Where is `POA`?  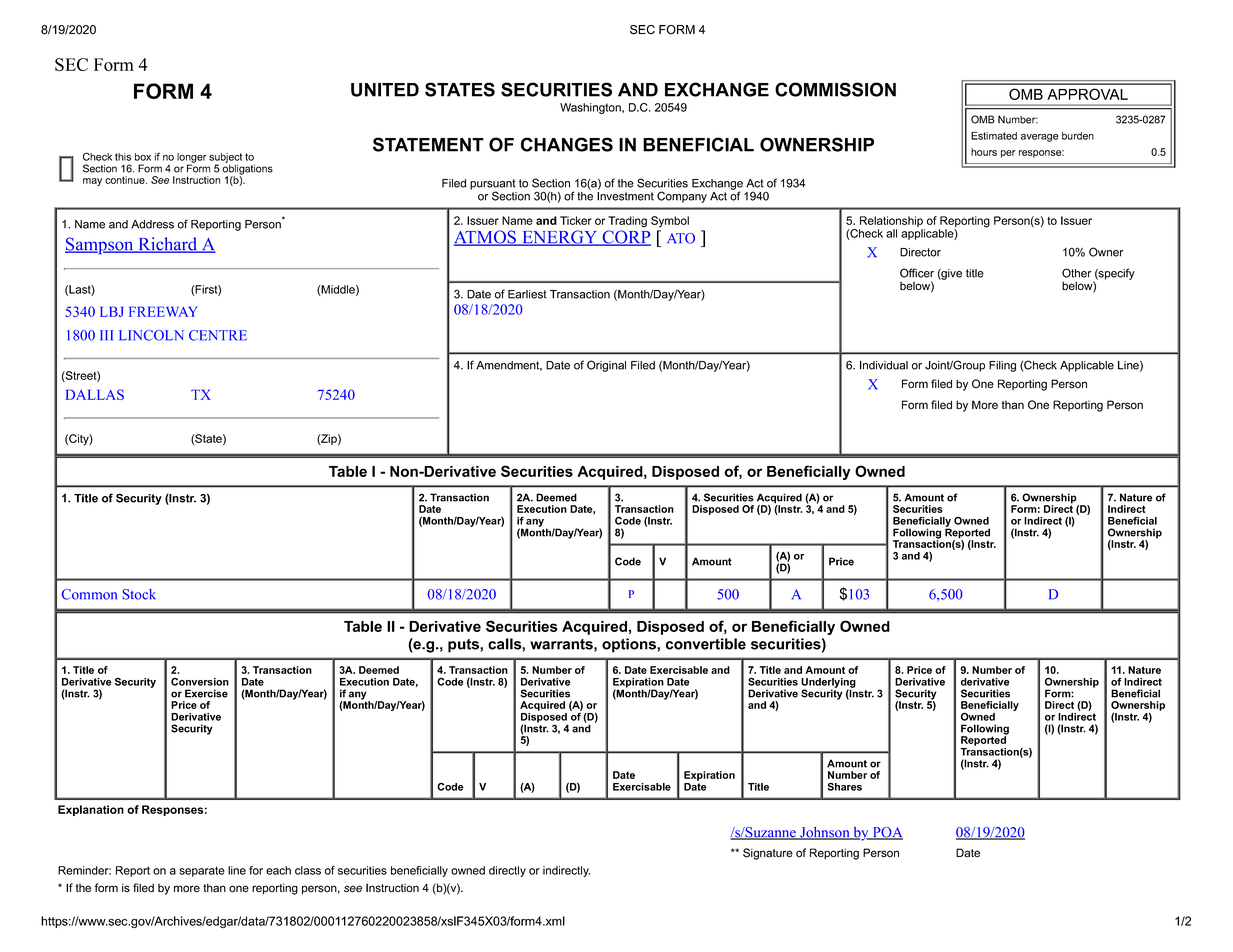 POA is located at coordinates (886, 833).
